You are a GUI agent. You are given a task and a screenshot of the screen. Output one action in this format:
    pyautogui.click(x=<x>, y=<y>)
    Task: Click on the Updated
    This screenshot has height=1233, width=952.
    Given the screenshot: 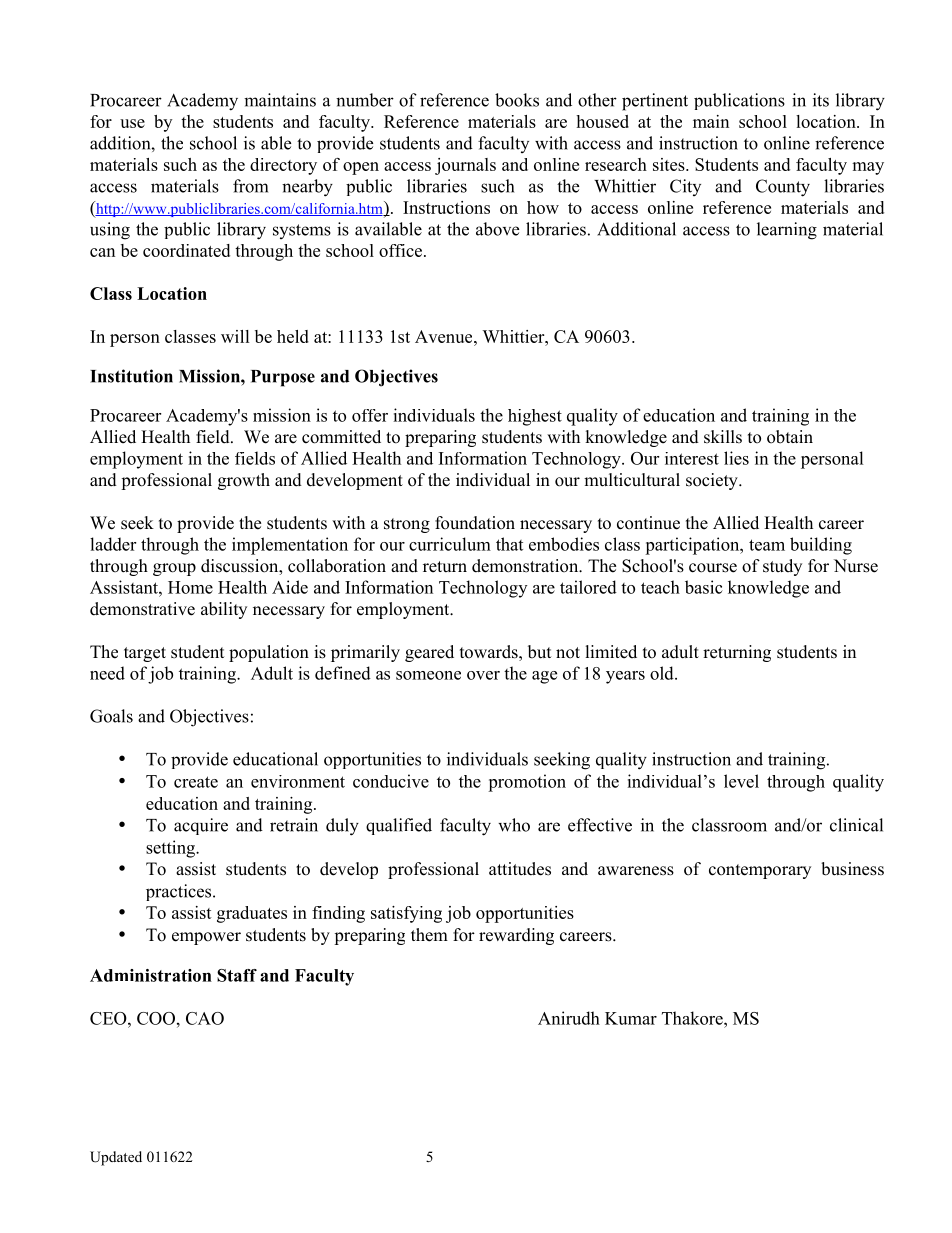 What is the action you would take?
    pyautogui.click(x=116, y=1158)
